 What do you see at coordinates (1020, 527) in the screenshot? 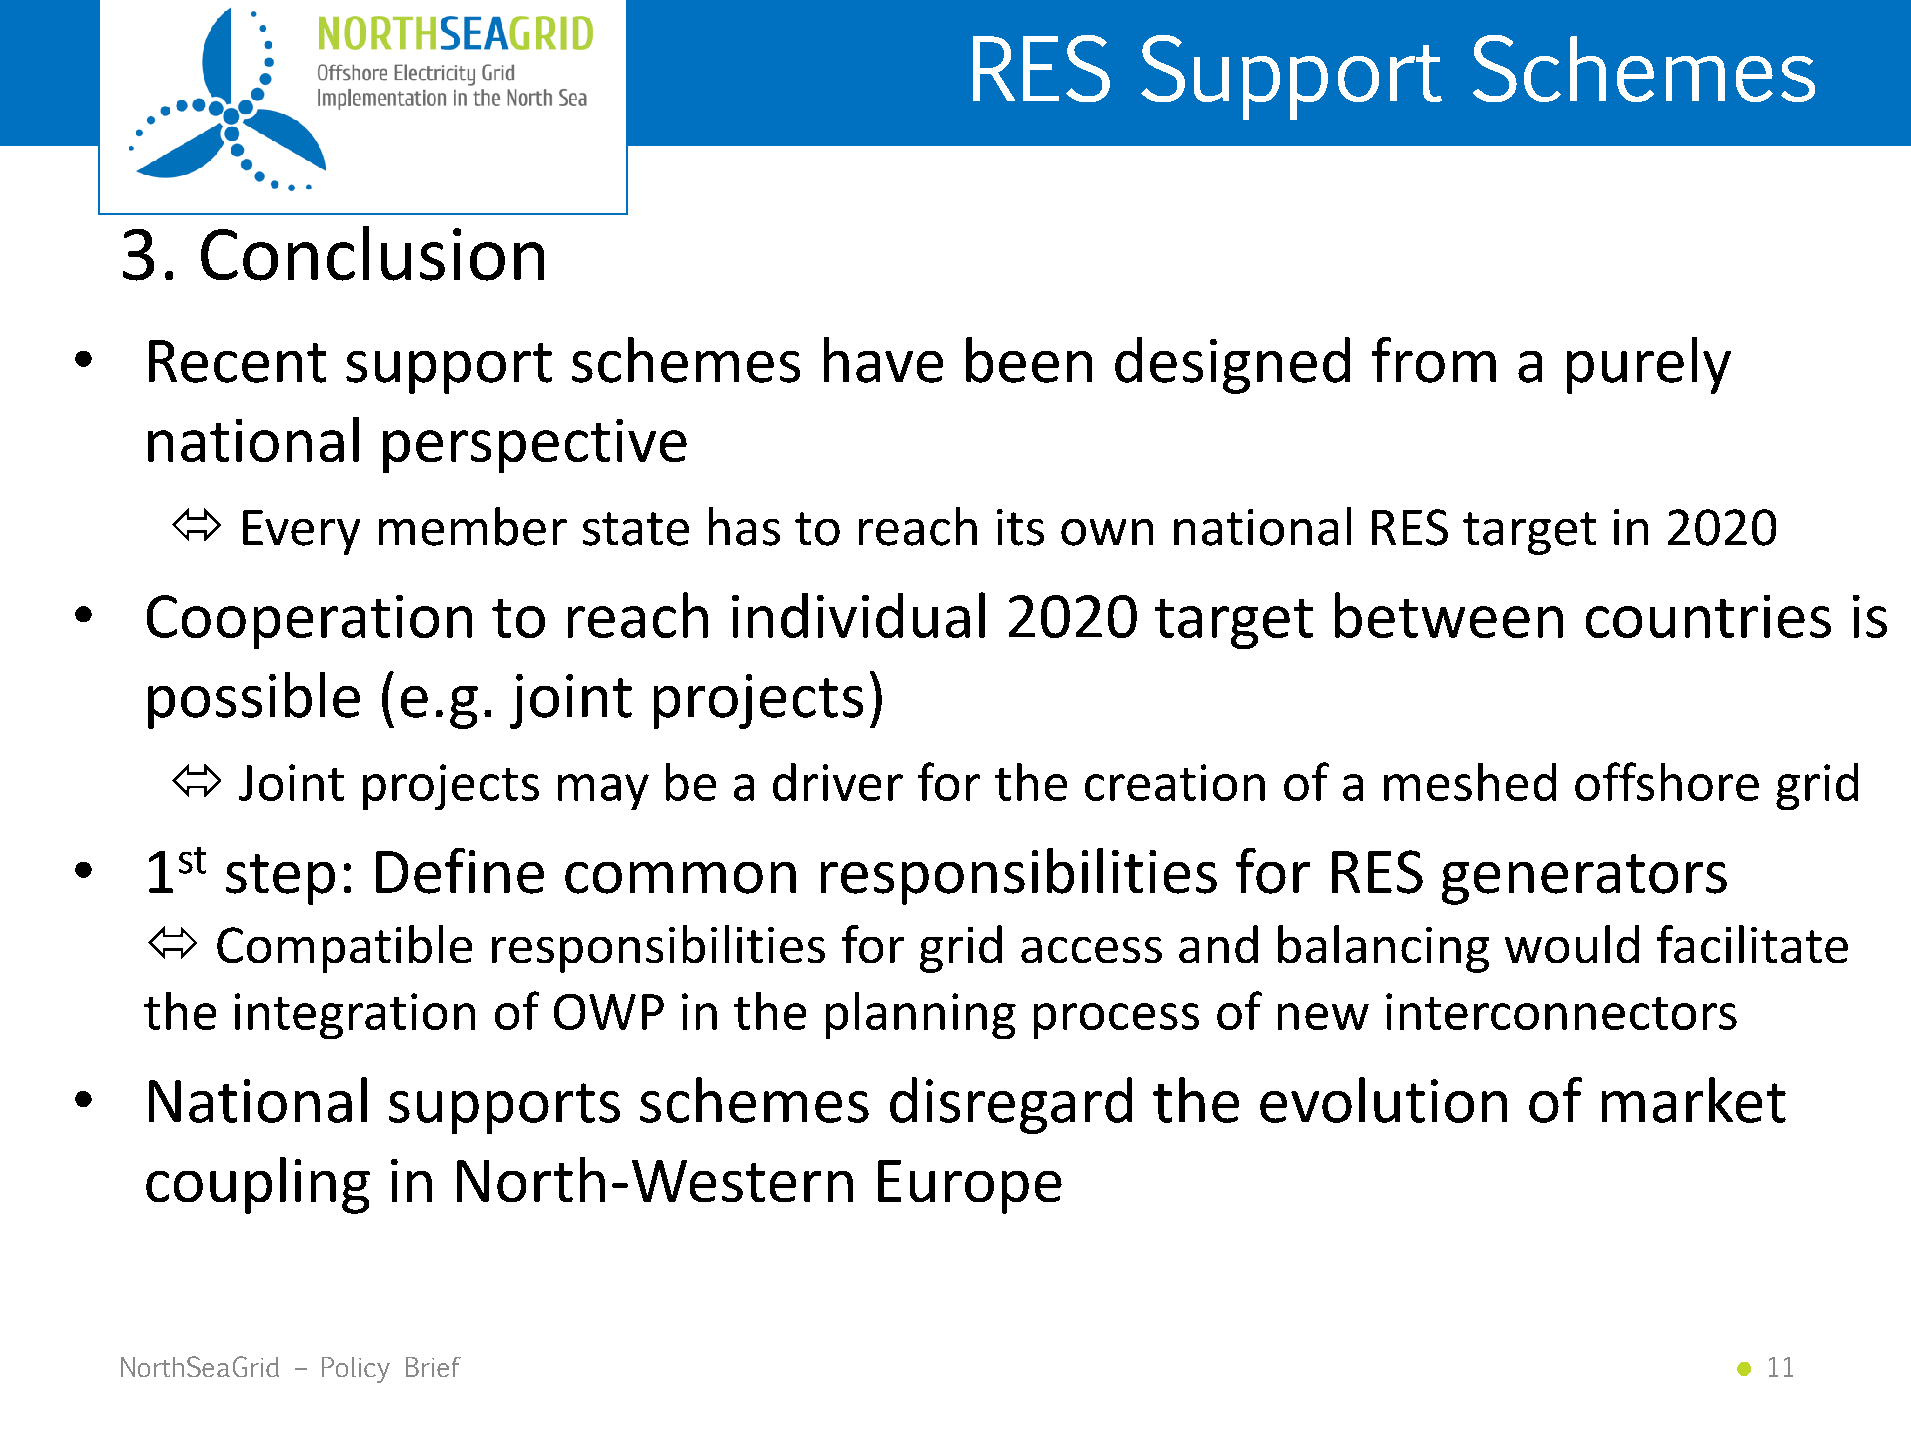
I see `its` at bounding box center [1020, 527].
